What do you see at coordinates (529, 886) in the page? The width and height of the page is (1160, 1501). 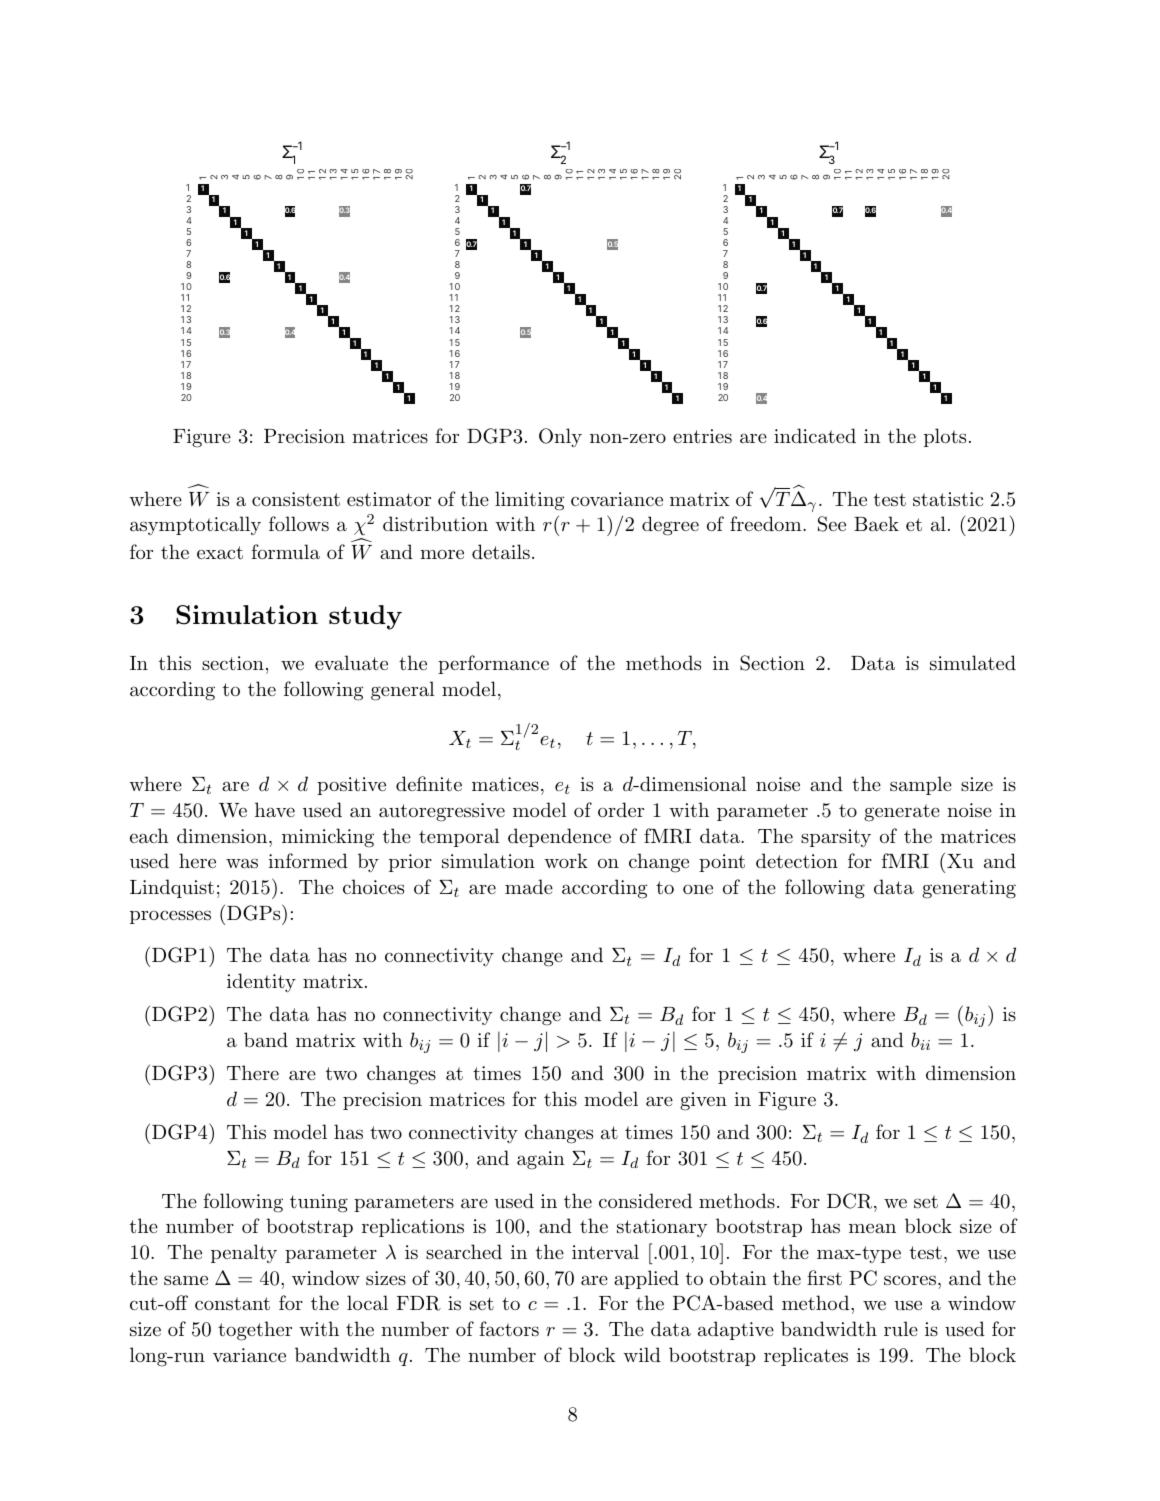 I see `made` at bounding box center [529, 886].
